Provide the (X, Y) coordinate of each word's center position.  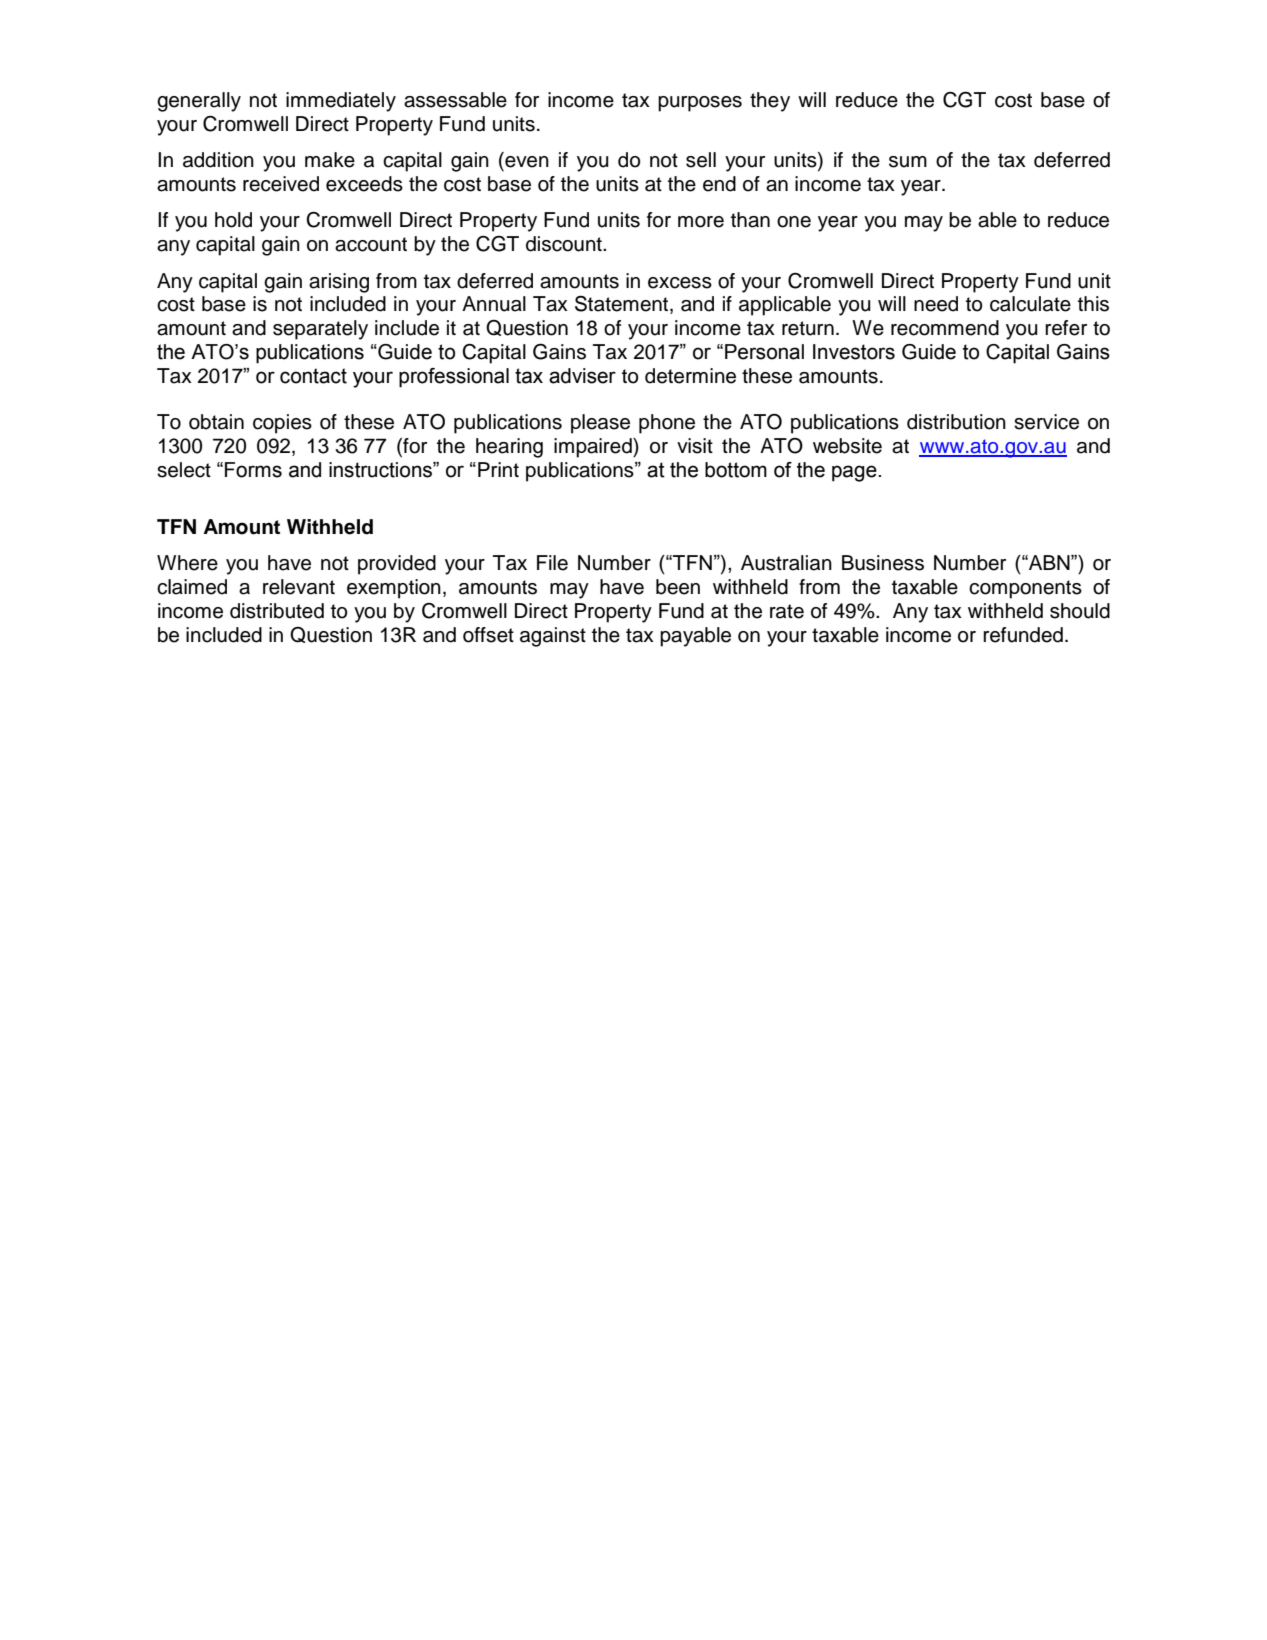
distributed (277, 611)
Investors (854, 352)
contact (313, 376)
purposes (700, 104)
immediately (341, 102)
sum (908, 162)
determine (690, 376)
